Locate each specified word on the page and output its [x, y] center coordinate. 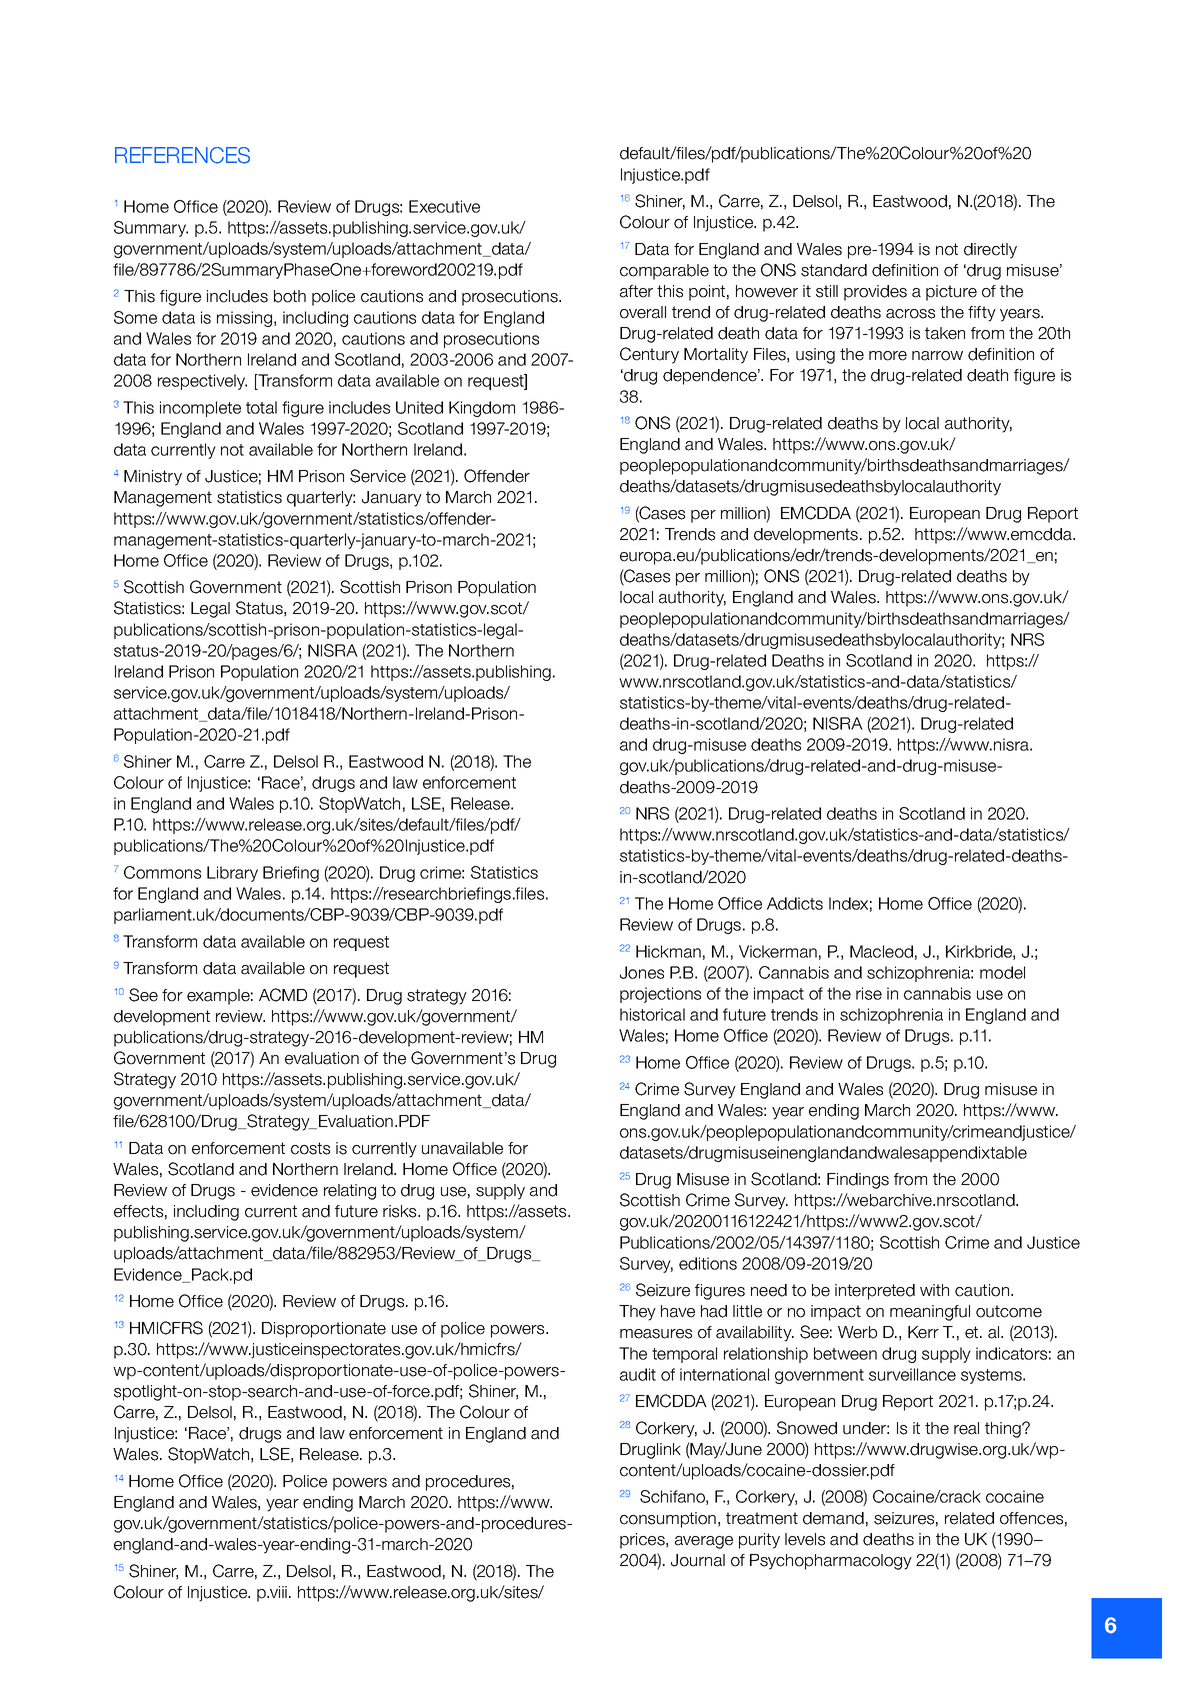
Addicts [795, 903]
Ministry [153, 478]
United [419, 407]
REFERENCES [182, 155]
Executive [444, 206]
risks [401, 1211]
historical [652, 1014]
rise [869, 993]
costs [310, 1148]
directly [990, 251]
